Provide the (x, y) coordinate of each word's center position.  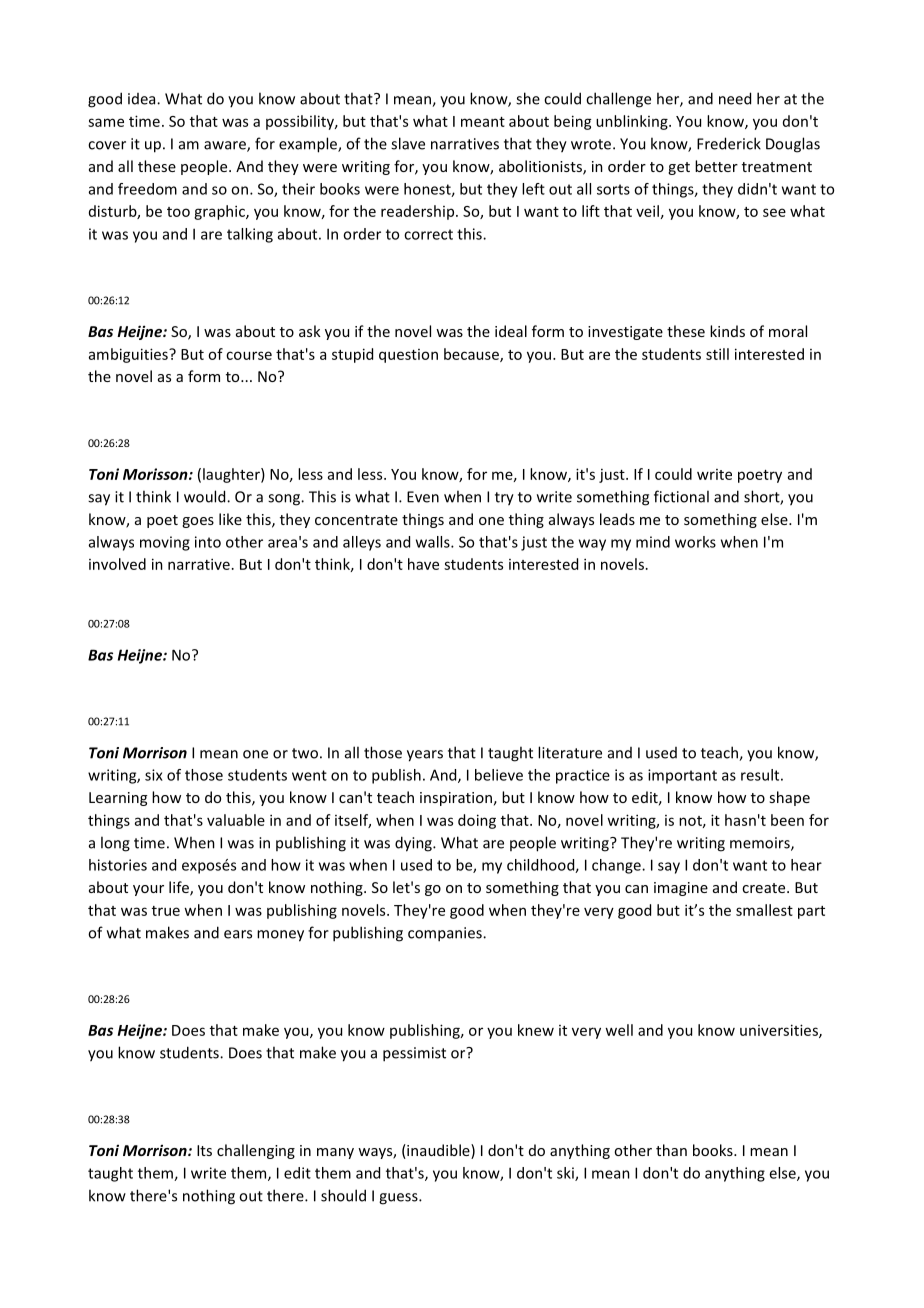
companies (446, 934)
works (695, 542)
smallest (764, 910)
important (682, 776)
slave (408, 143)
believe (499, 775)
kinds (727, 331)
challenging (256, 1151)
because (472, 355)
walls (434, 542)
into (208, 542)
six (154, 775)
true (166, 911)
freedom (147, 189)
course (249, 355)
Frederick (729, 143)
